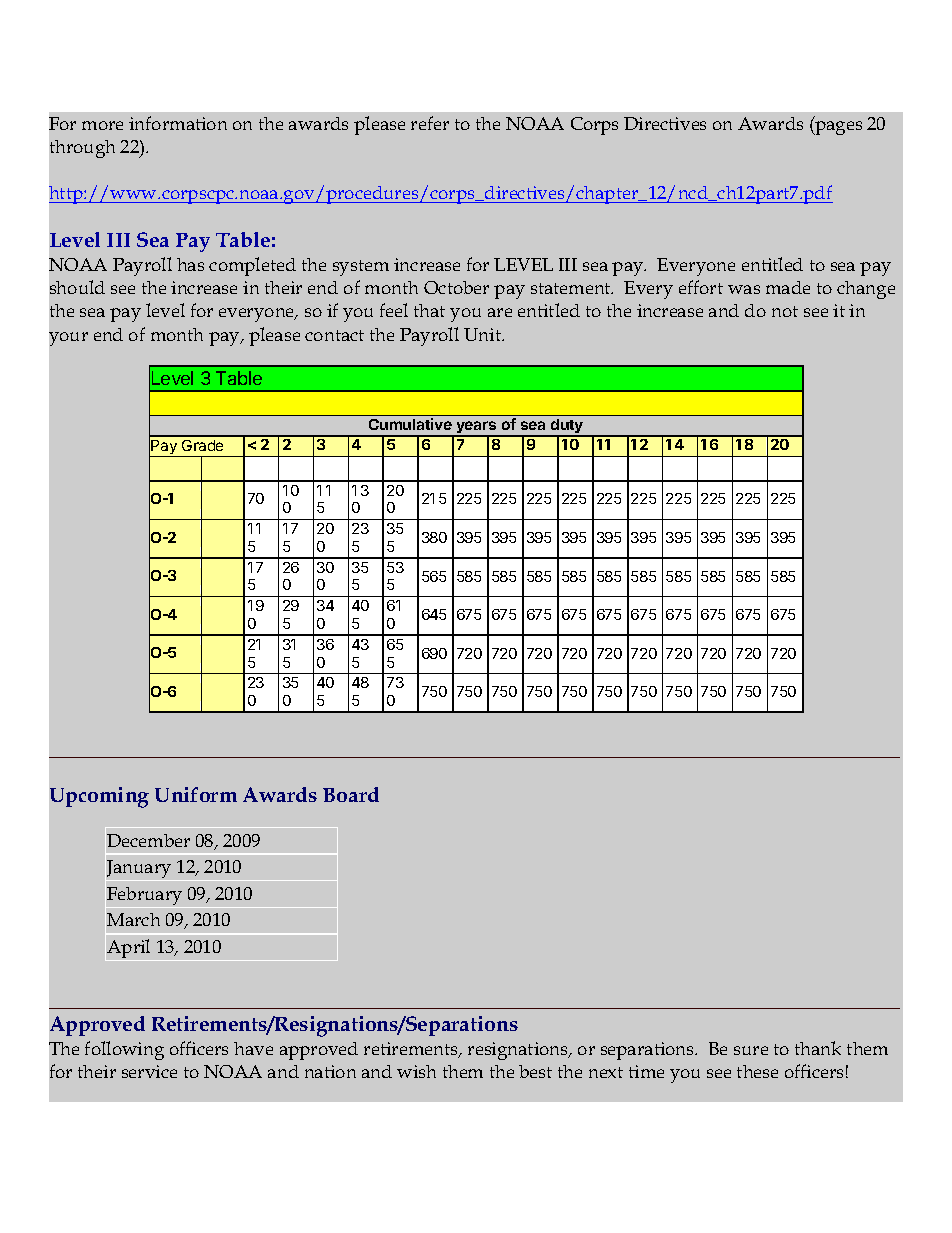 This page has width=952, height=1233. Describe the element at coordinates (837, 128) in the page. I see `pages` at that location.
